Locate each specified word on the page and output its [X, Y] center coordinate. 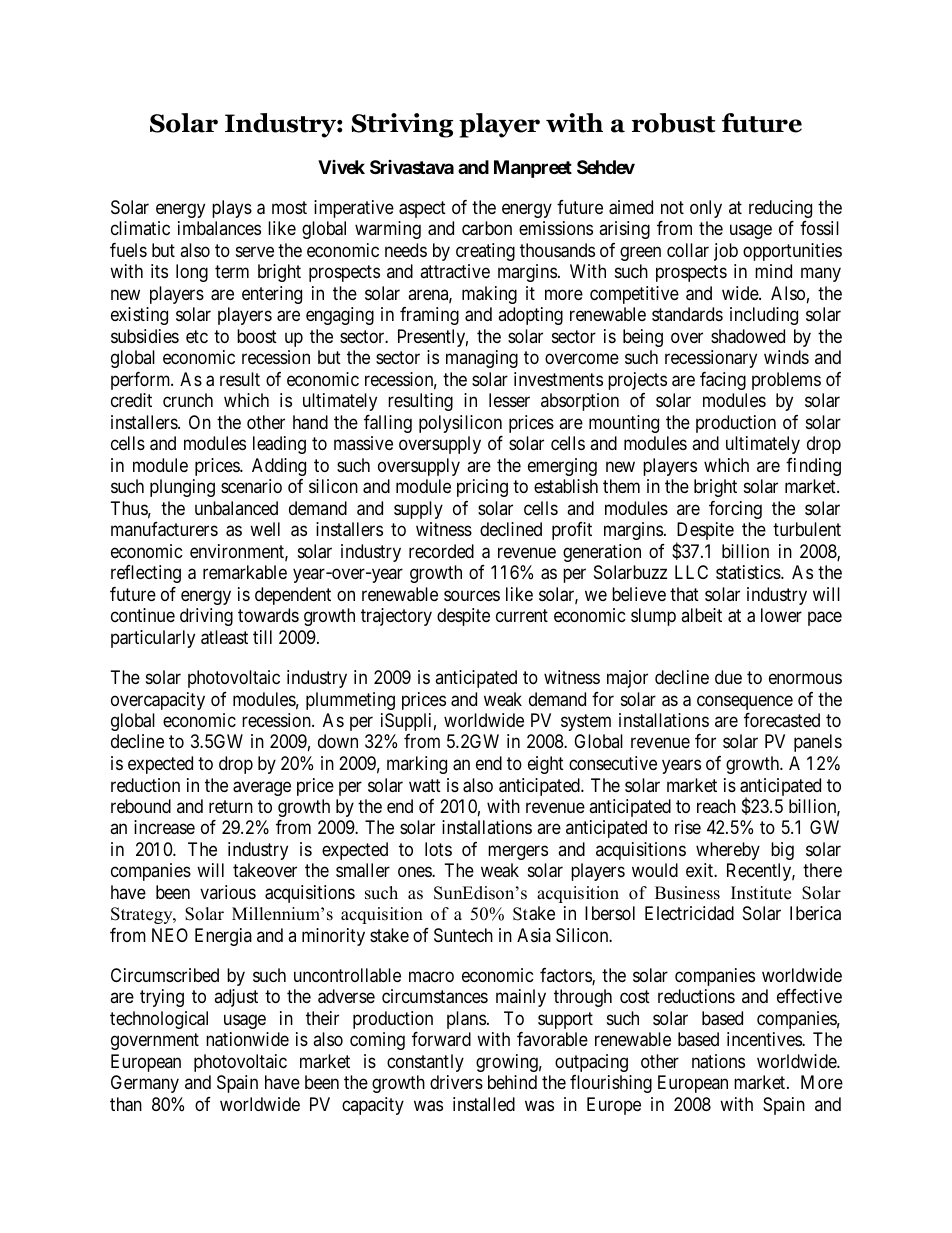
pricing [482, 488]
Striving [402, 125]
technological [159, 1020]
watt [425, 786]
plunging [182, 488]
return [231, 806]
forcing [735, 510]
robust [673, 123]
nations [718, 1061]
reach [716, 806]
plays [232, 209]
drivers [456, 1082]
